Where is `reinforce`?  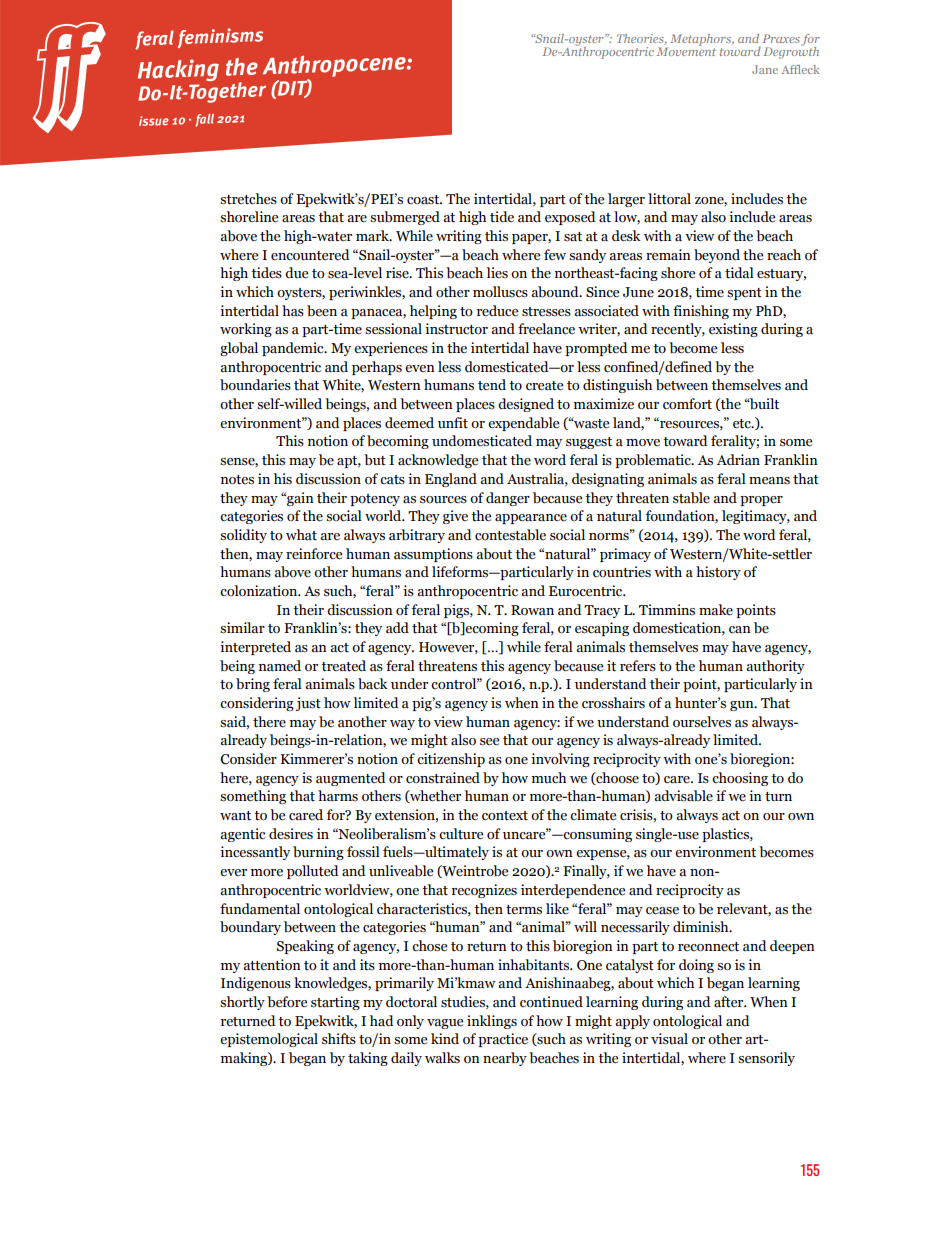 reinforce is located at coordinates (314, 554).
